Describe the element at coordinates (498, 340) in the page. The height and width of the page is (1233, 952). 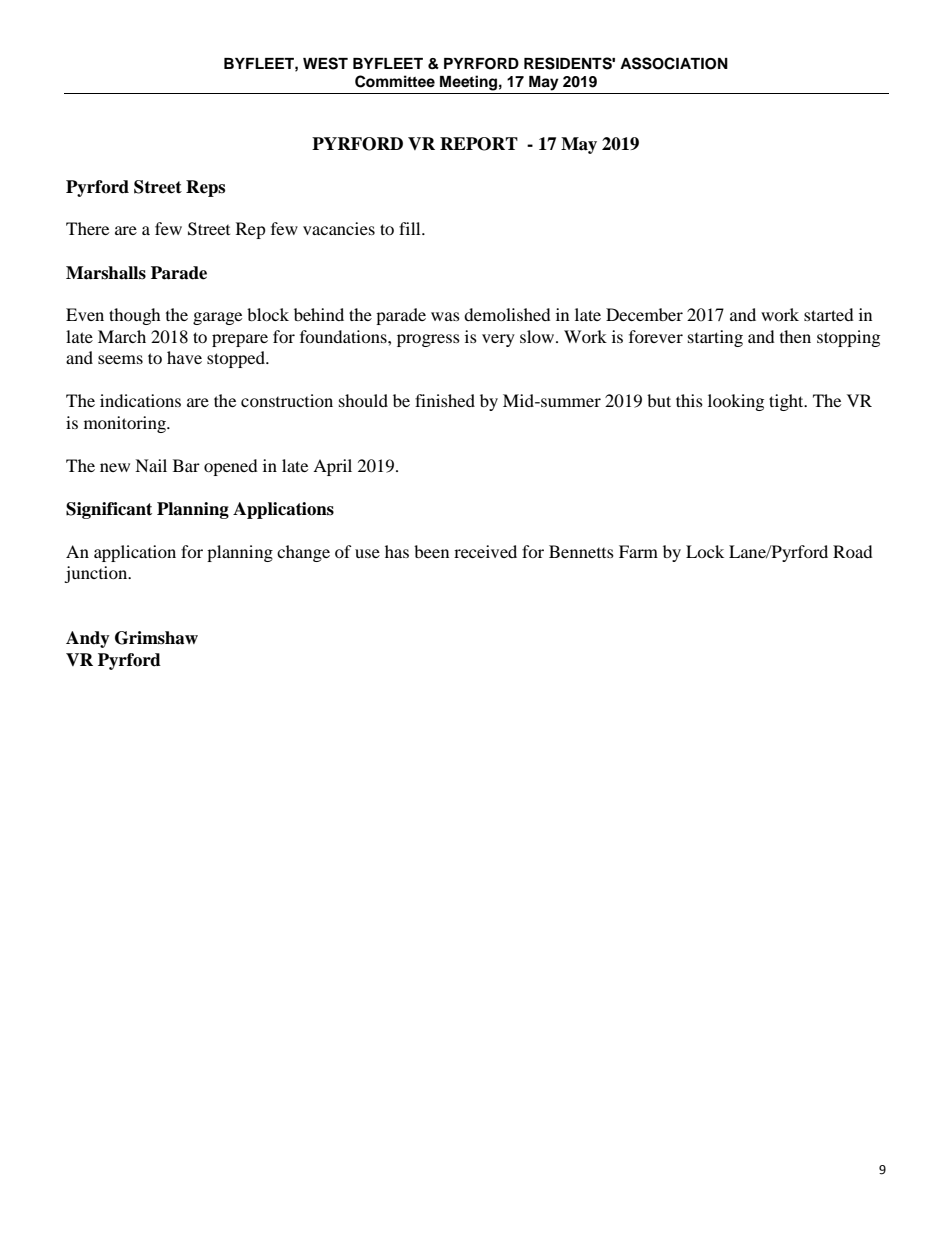
I see `very` at that location.
